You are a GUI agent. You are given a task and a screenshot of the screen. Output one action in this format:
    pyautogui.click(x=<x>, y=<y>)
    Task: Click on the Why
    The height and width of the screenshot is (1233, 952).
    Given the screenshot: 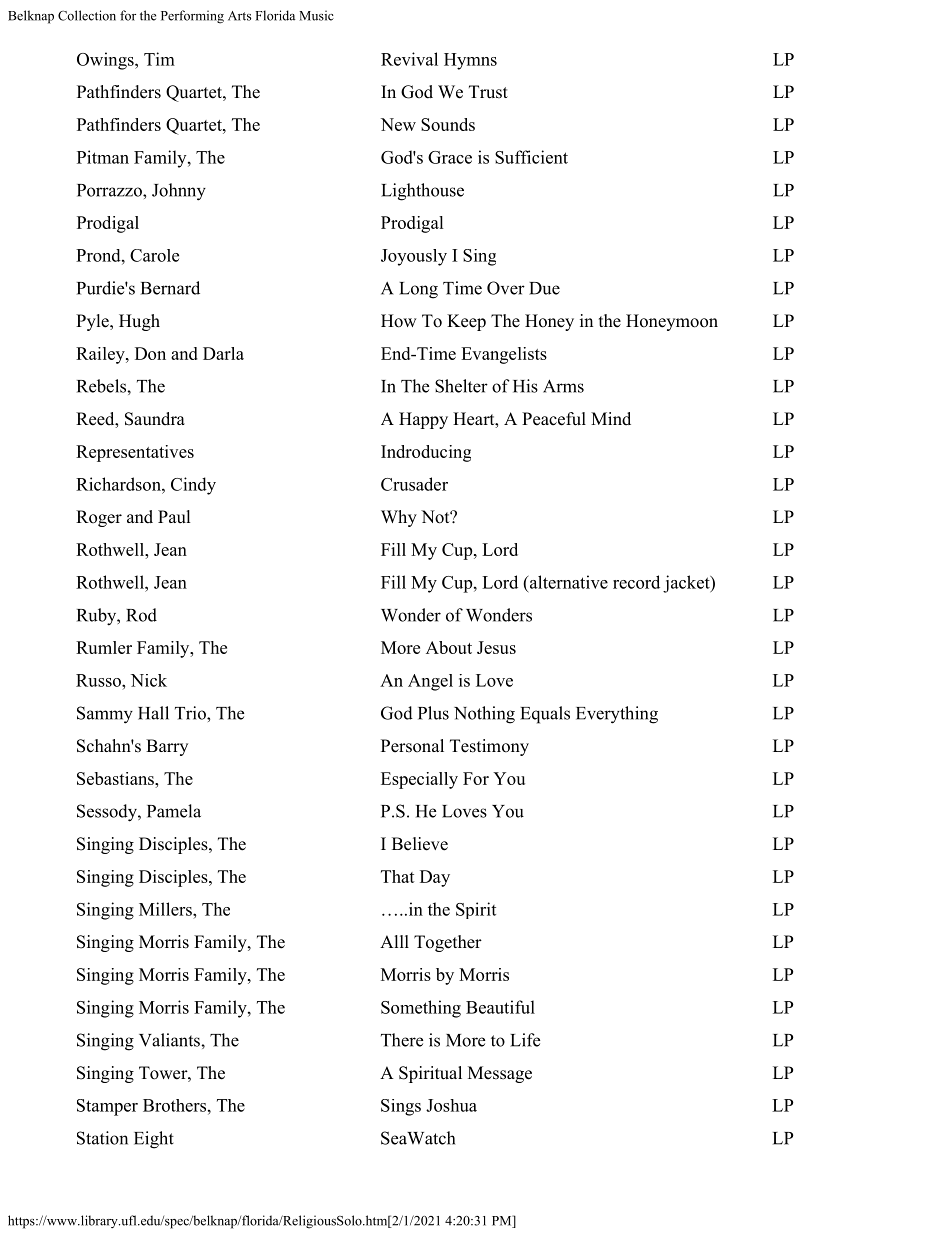 What is the action you would take?
    pyautogui.click(x=399, y=518)
